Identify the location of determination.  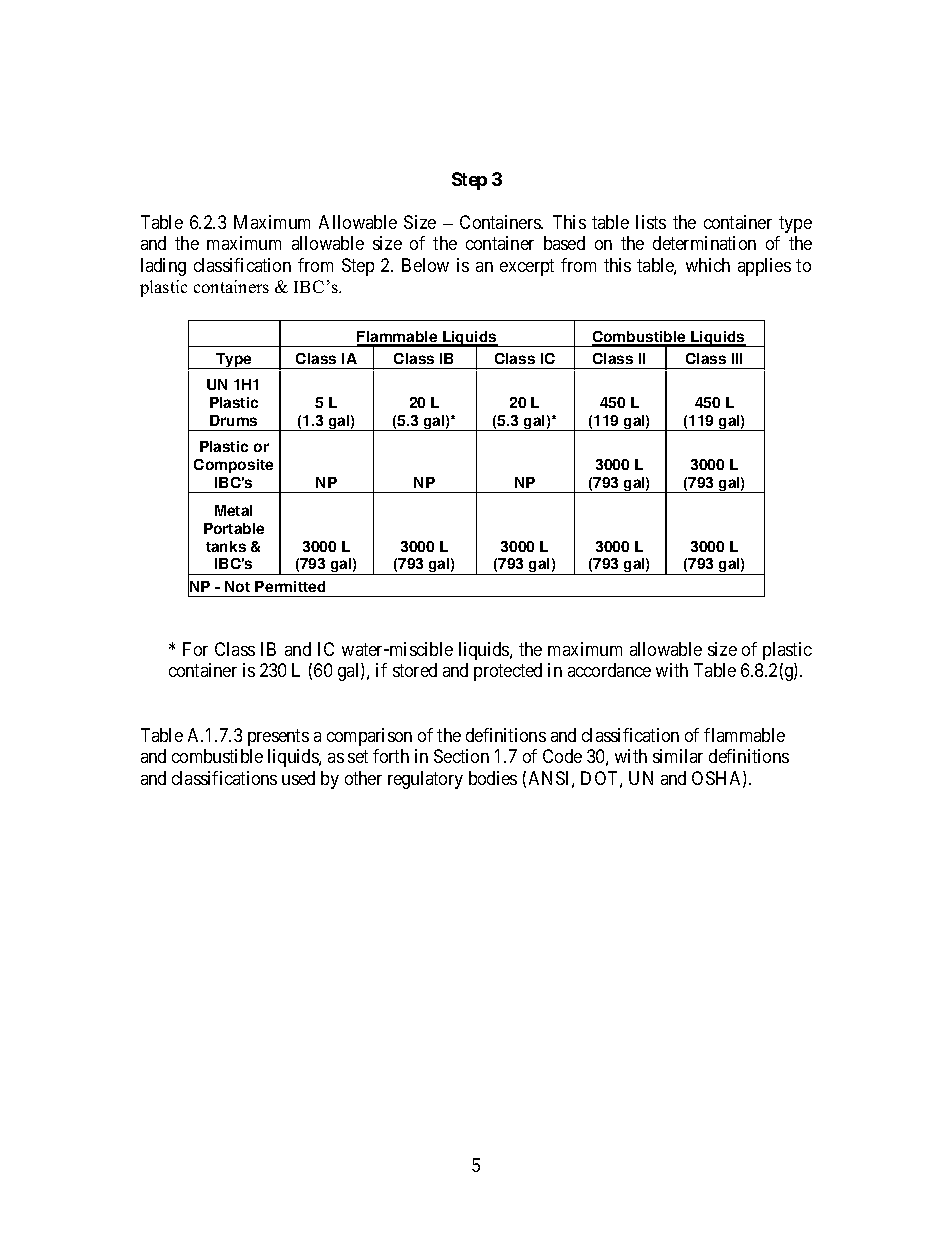
(704, 243).
